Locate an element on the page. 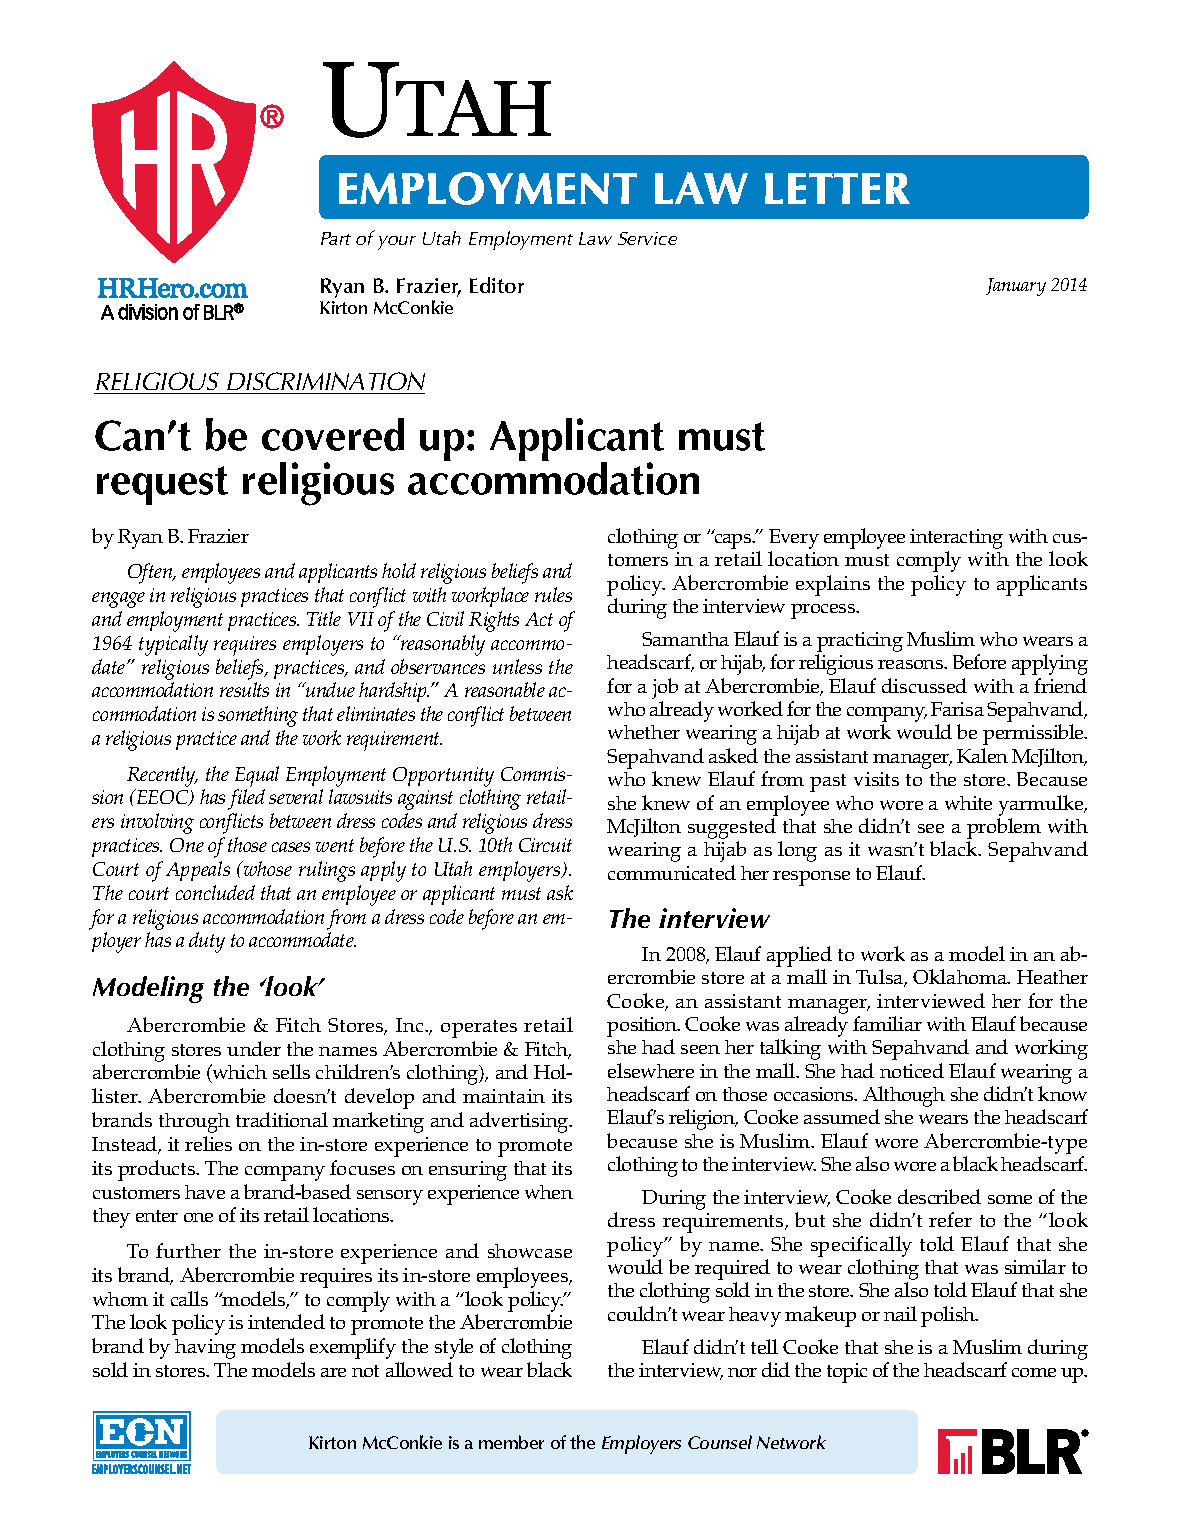 The height and width of the image is (1528, 1181). January is located at coordinates (1016, 287).
